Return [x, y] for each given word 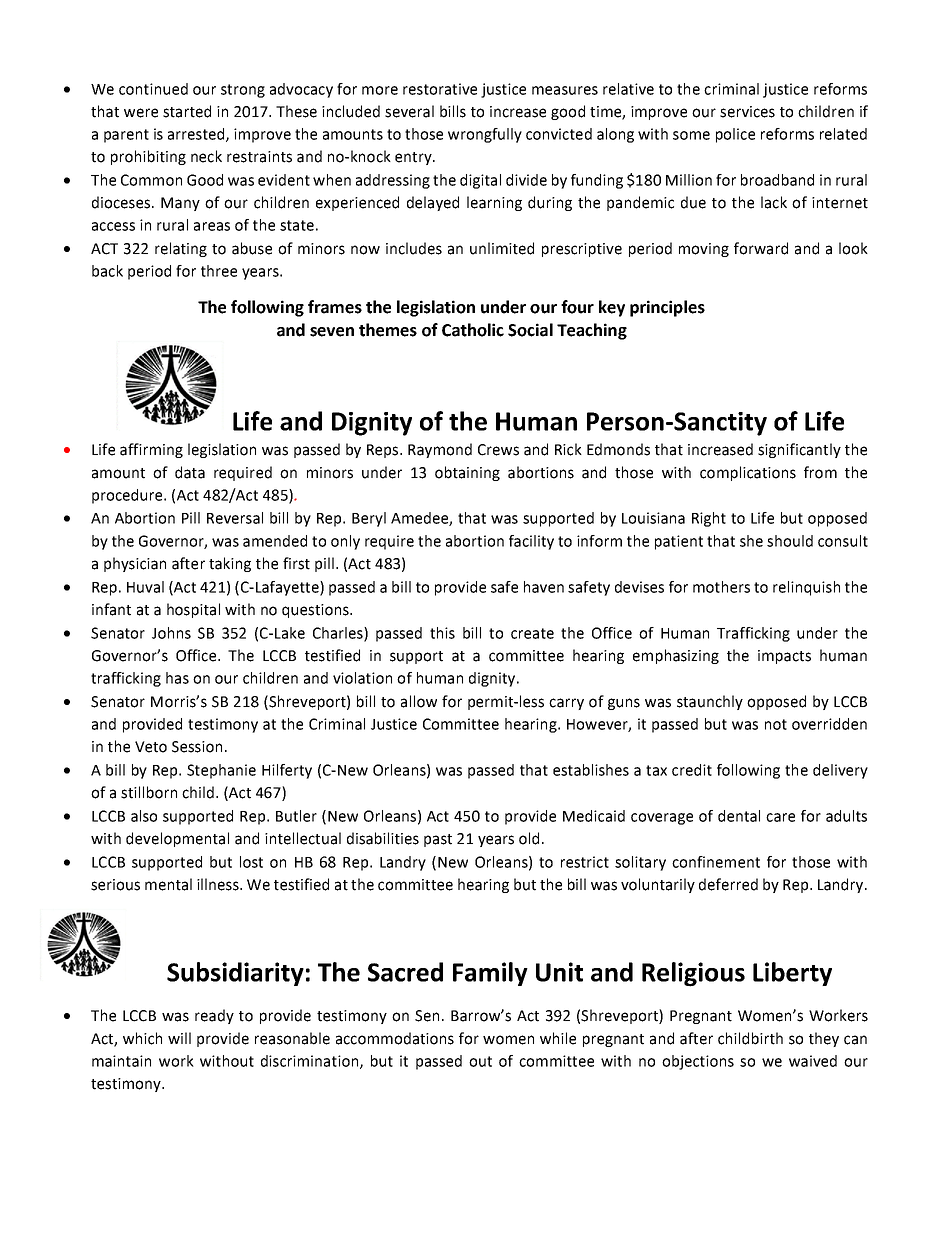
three [219, 271]
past [438, 840]
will [179, 1038]
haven [544, 587]
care [780, 817]
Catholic [473, 330]
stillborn [149, 792]
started [187, 111]
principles [667, 308]
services [747, 112]
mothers [721, 587]
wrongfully [485, 135]
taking [230, 564]
